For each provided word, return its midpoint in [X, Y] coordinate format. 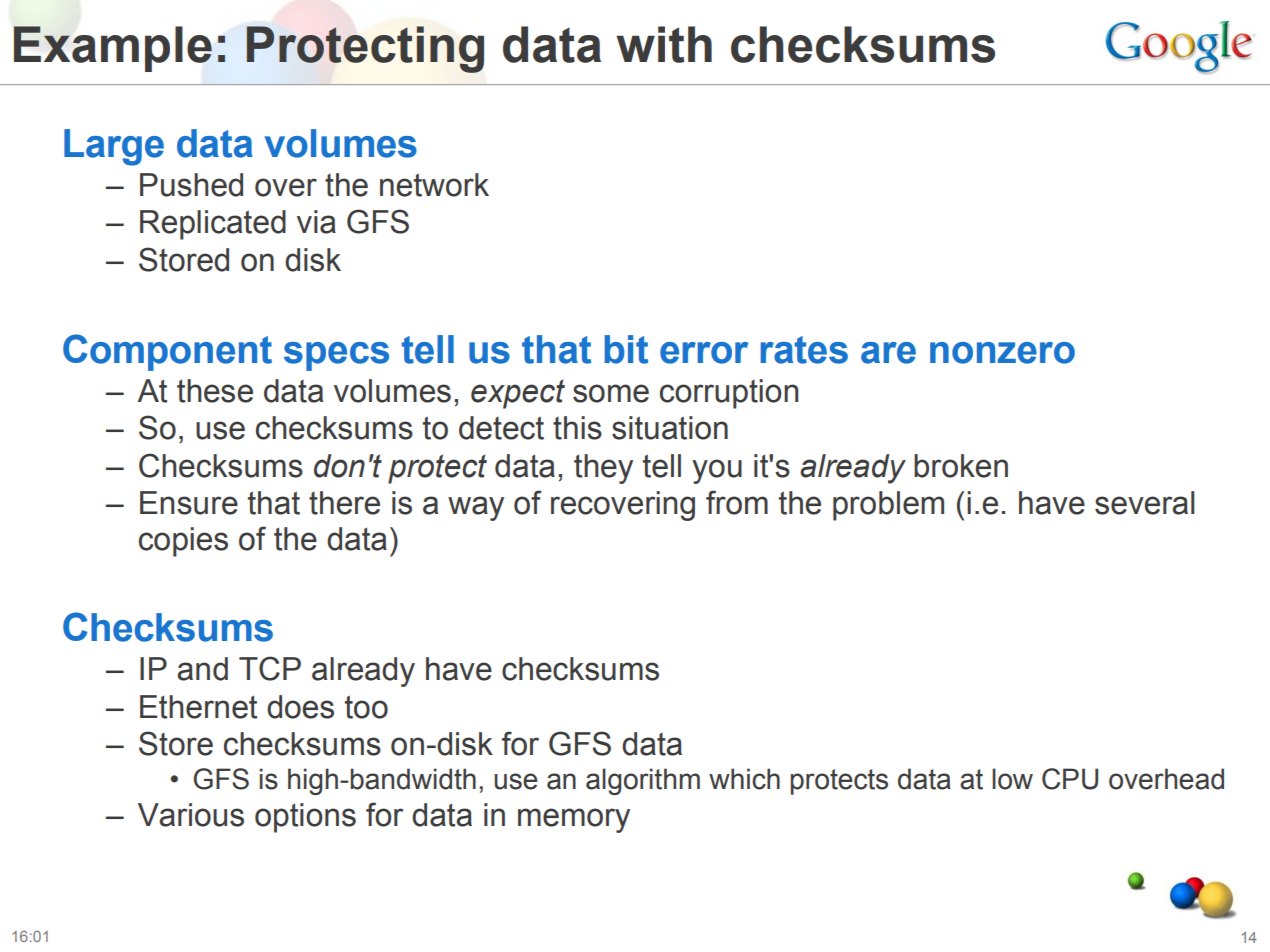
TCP [270, 668]
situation [670, 428]
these [215, 391]
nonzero [1002, 353]
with [664, 44]
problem [888, 506]
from [737, 502]
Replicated [213, 225]
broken [961, 466]
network [434, 185]
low [1012, 779]
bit [626, 349]
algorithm [643, 781]
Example [112, 49]
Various [191, 815]
